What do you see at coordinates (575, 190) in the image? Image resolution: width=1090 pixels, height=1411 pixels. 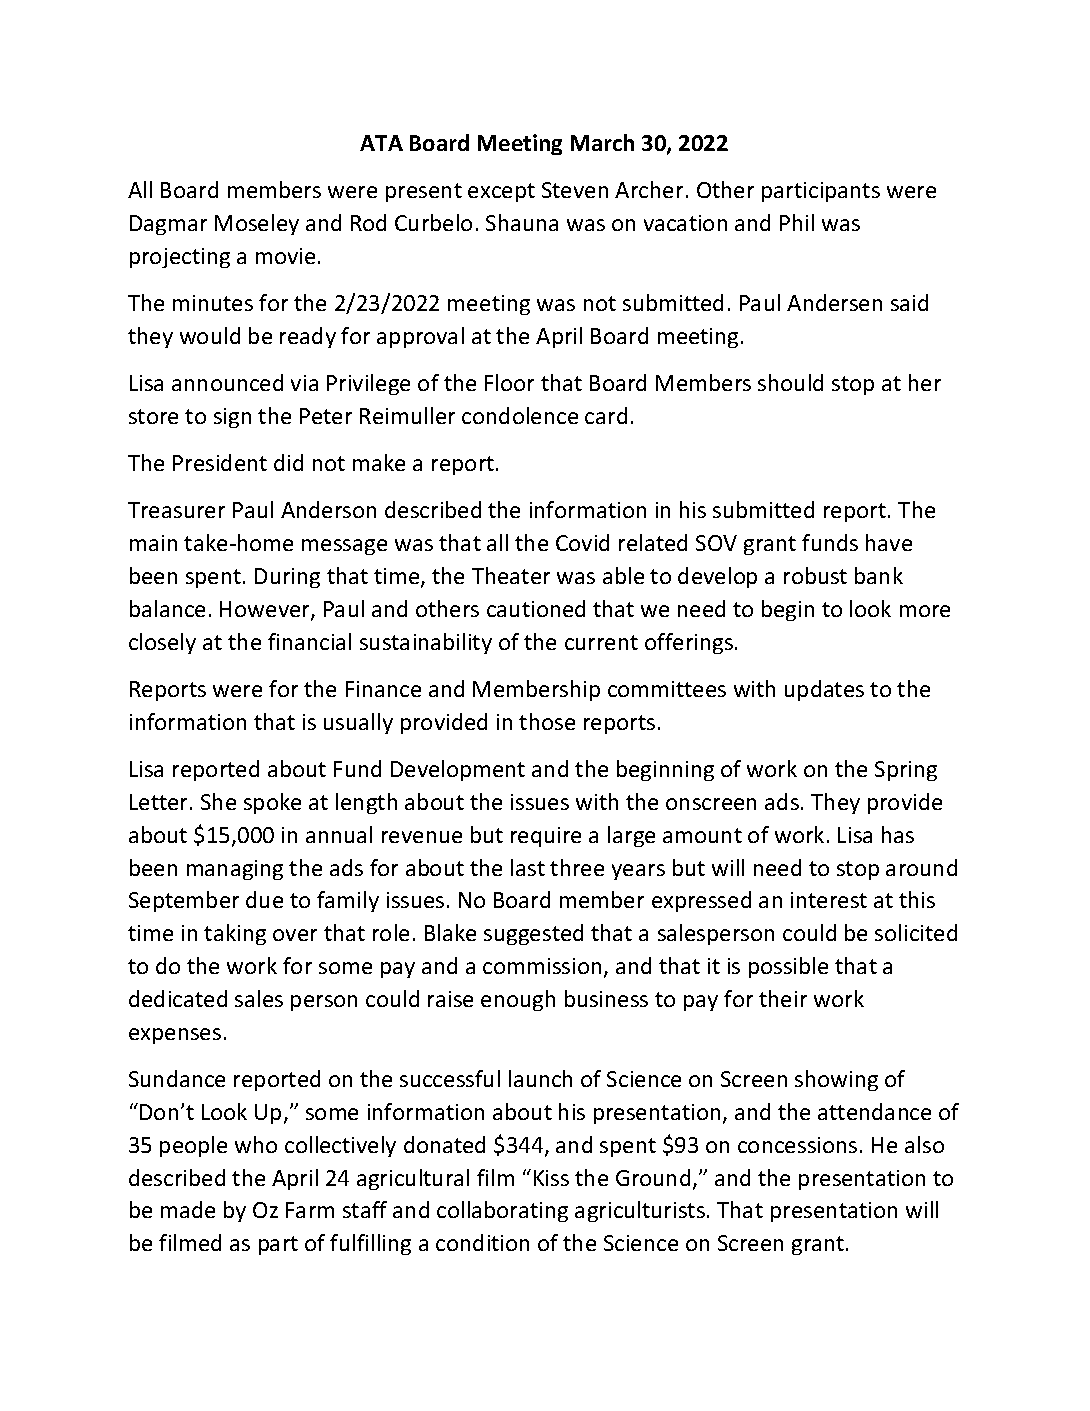 I see `Steven` at bounding box center [575, 190].
